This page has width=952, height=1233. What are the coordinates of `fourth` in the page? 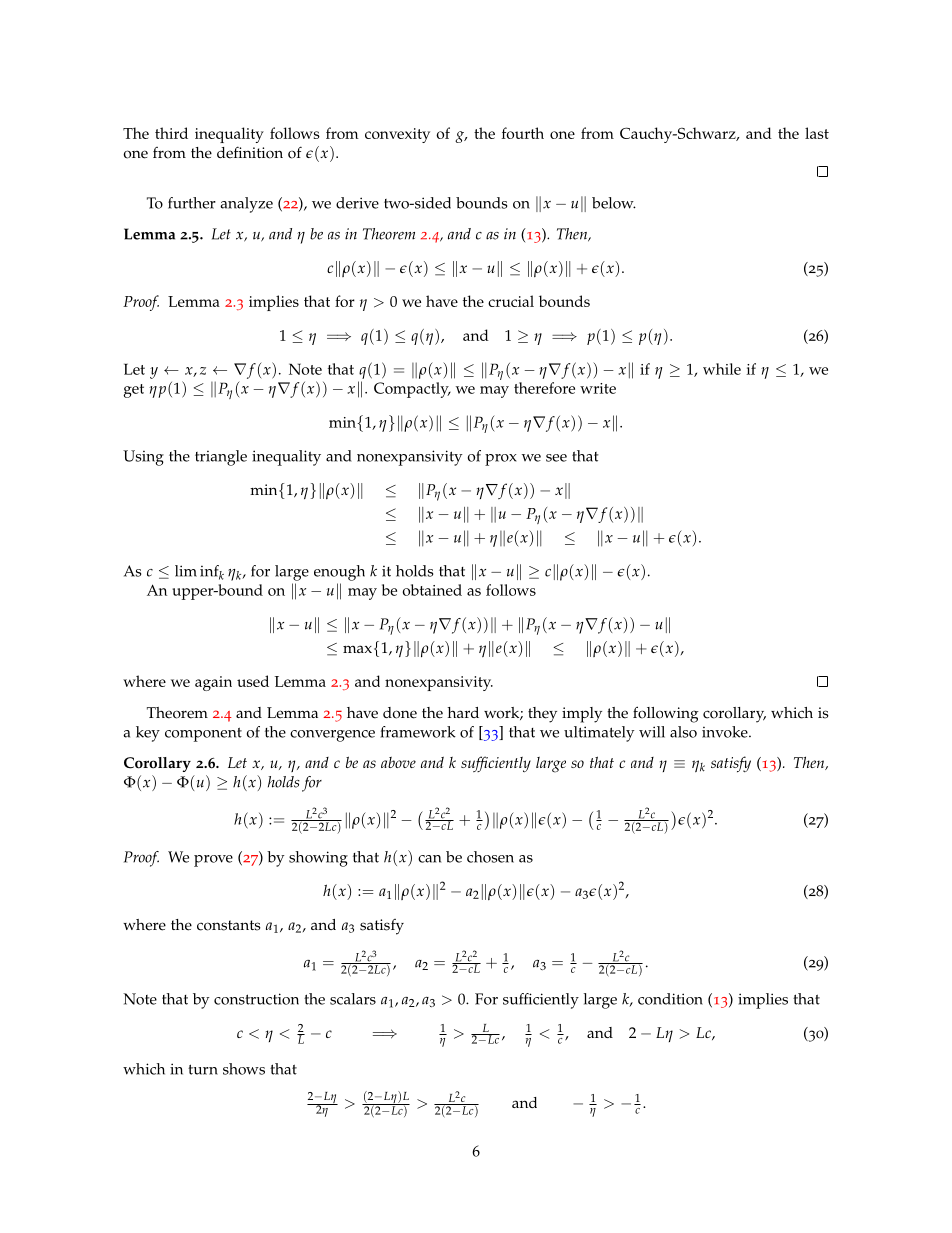 It's located at (523, 133).
